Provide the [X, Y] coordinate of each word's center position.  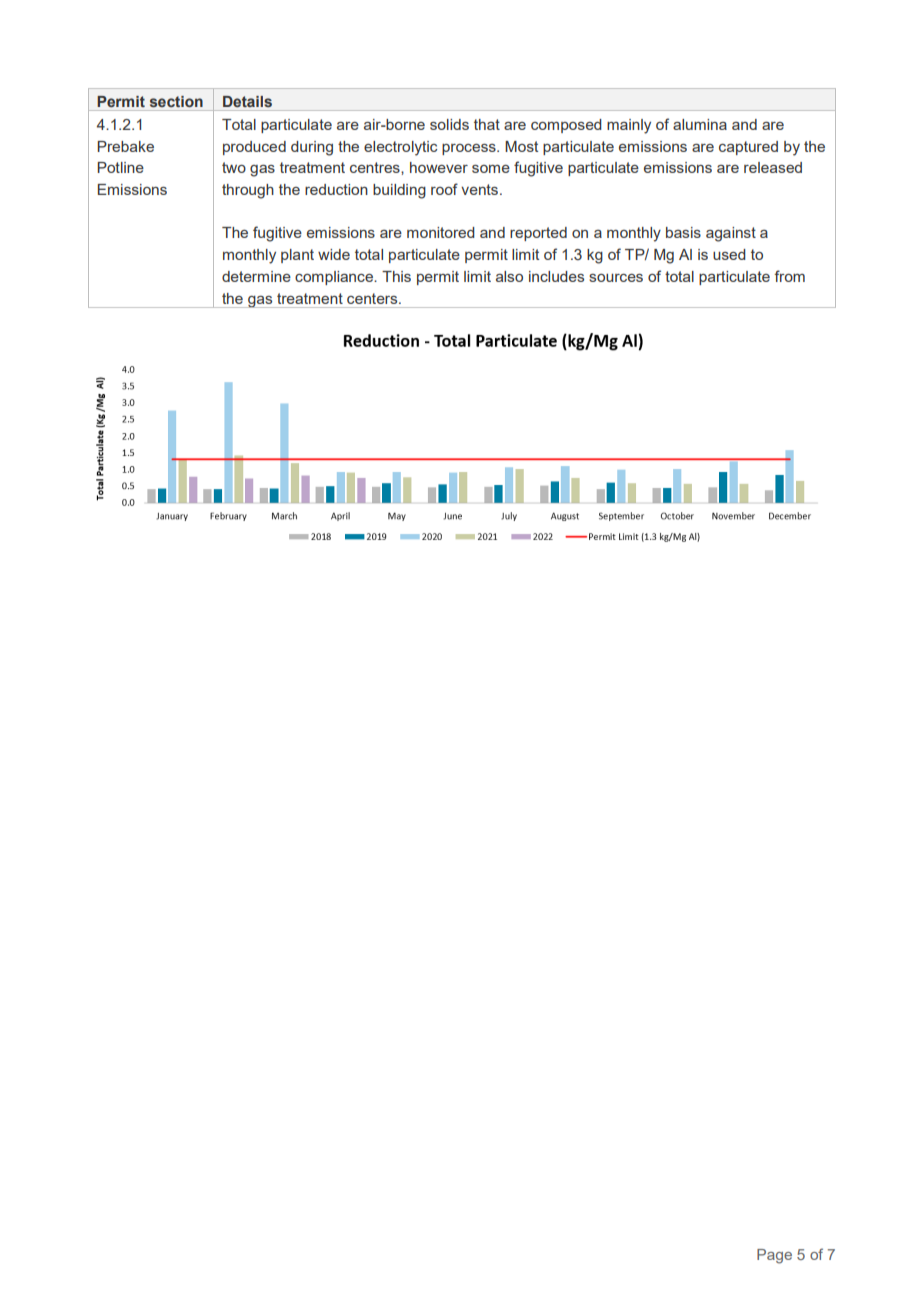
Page [774, 1256]
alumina [700, 124]
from [789, 276]
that [487, 124]
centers [373, 298]
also [509, 276]
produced [254, 148]
